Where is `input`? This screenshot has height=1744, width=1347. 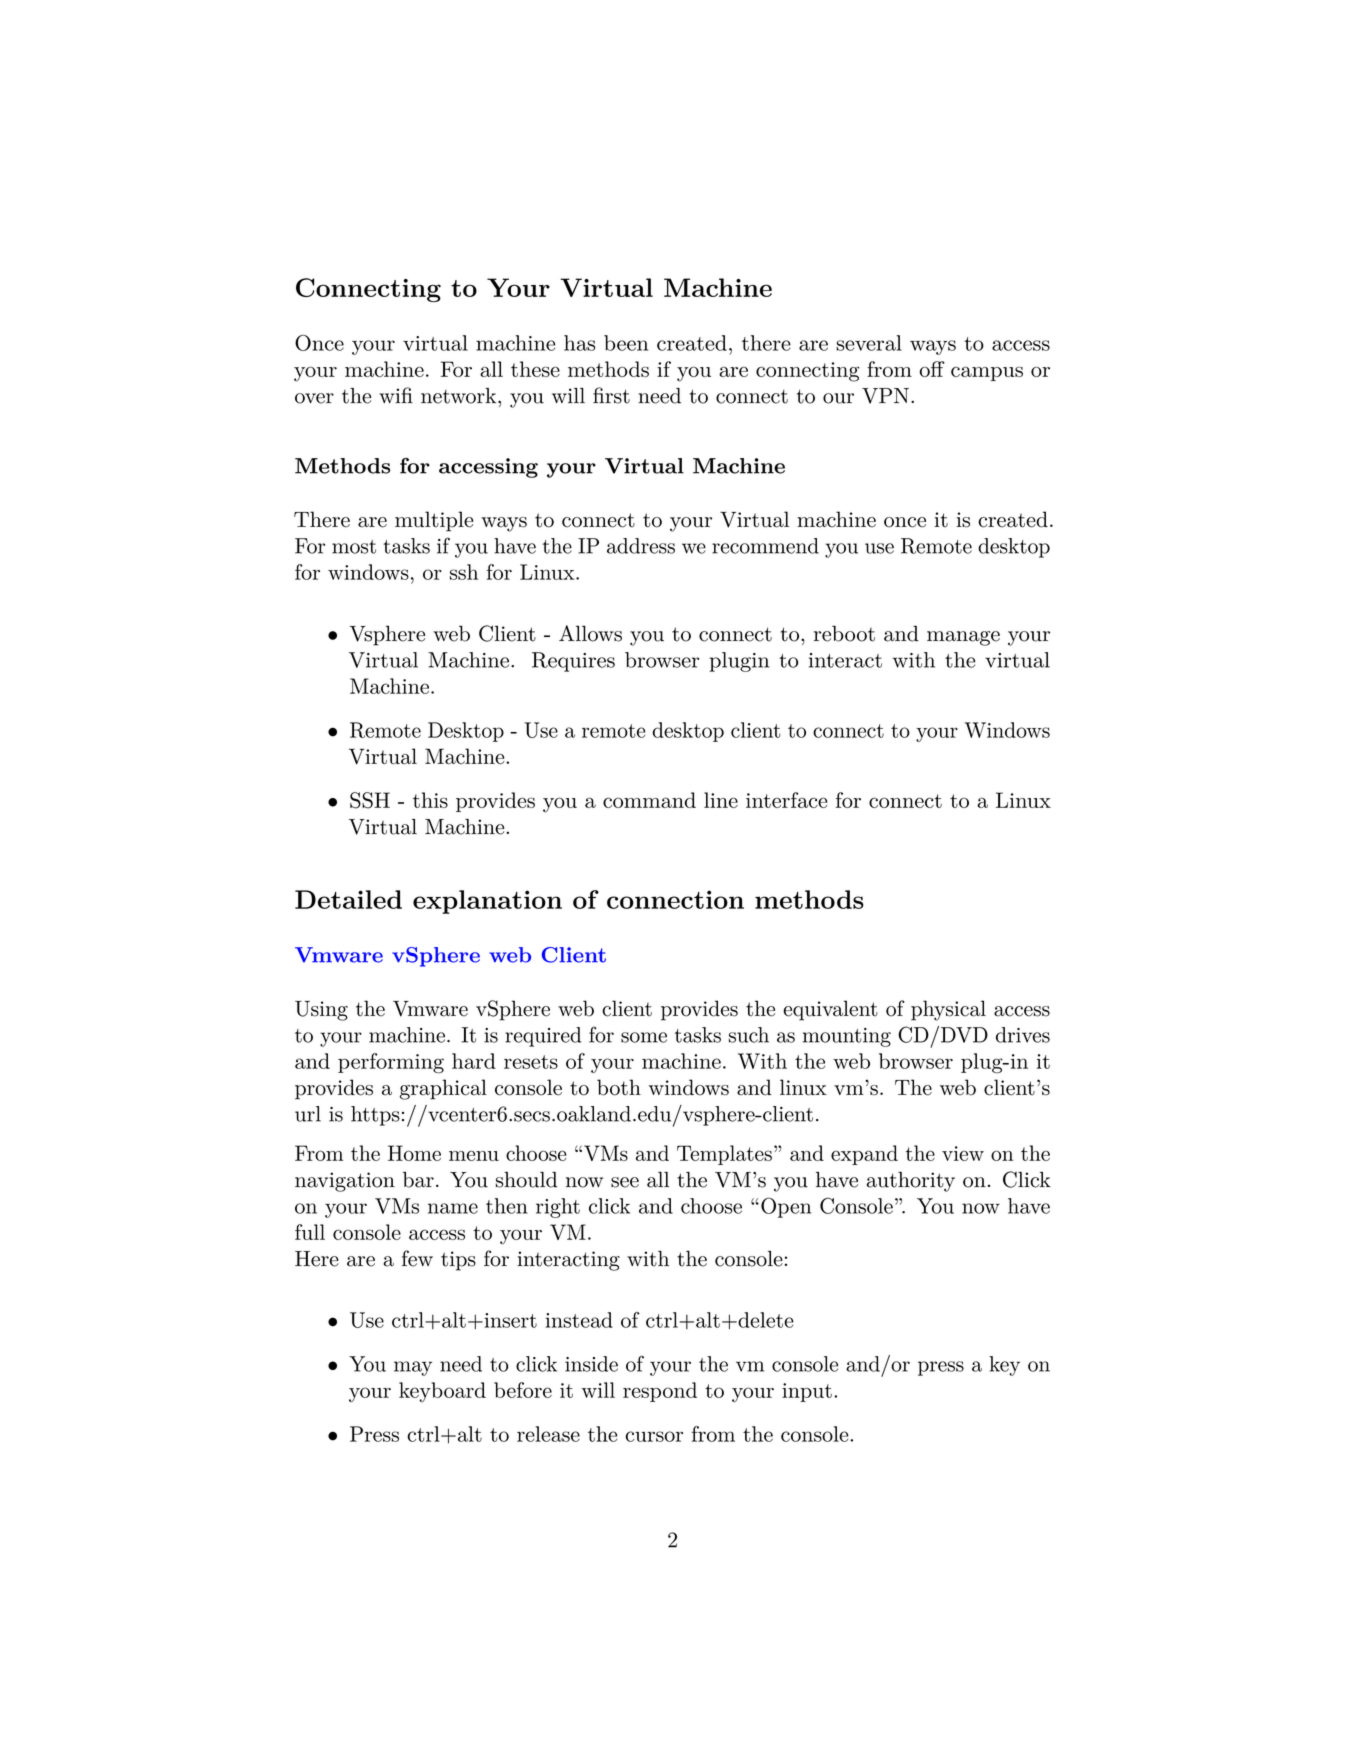 input is located at coordinates (807, 1392).
